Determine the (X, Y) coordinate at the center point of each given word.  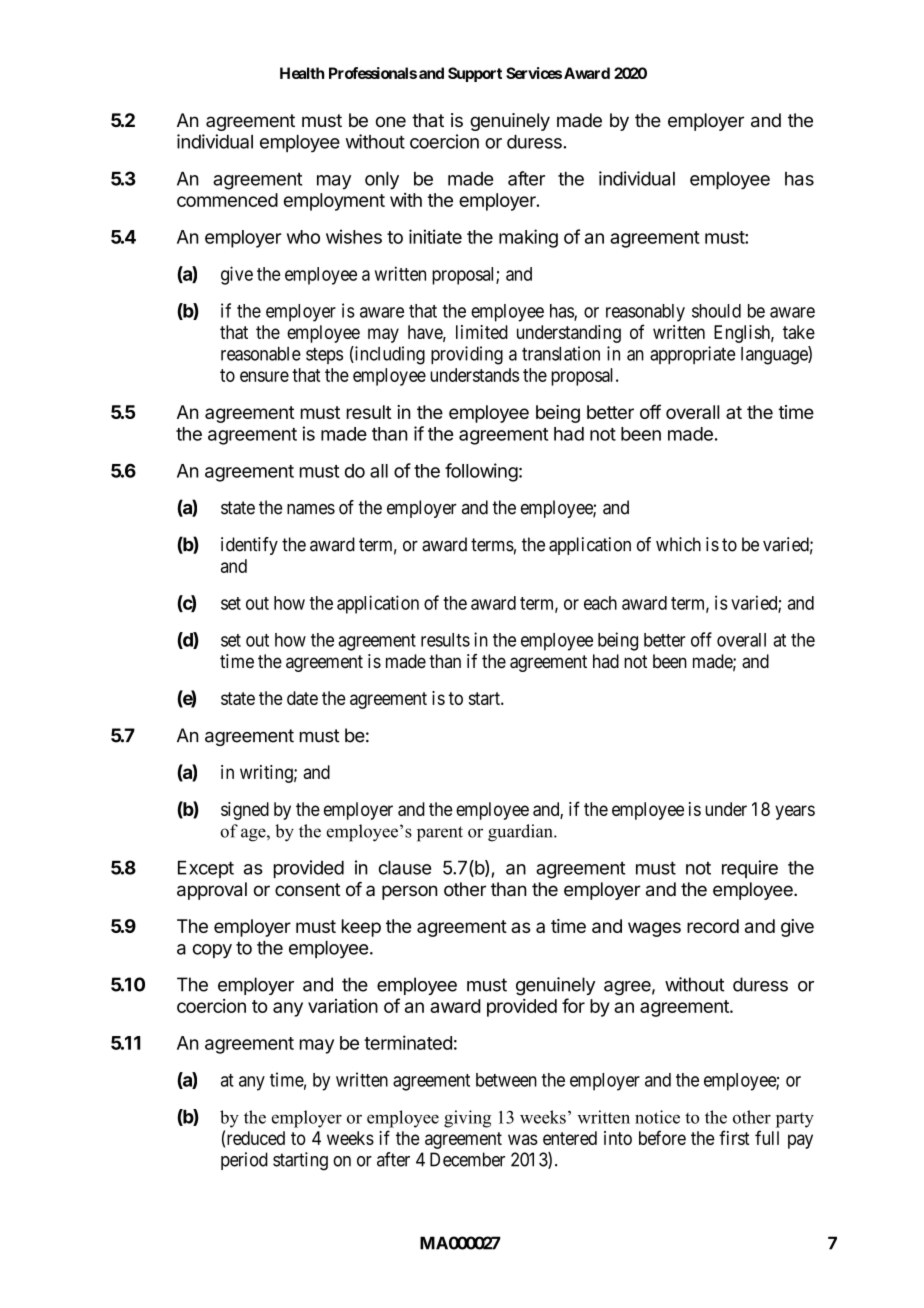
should (716, 311)
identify (249, 546)
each (600, 603)
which (678, 544)
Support (475, 74)
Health (302, 73)
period (244, 1161)
